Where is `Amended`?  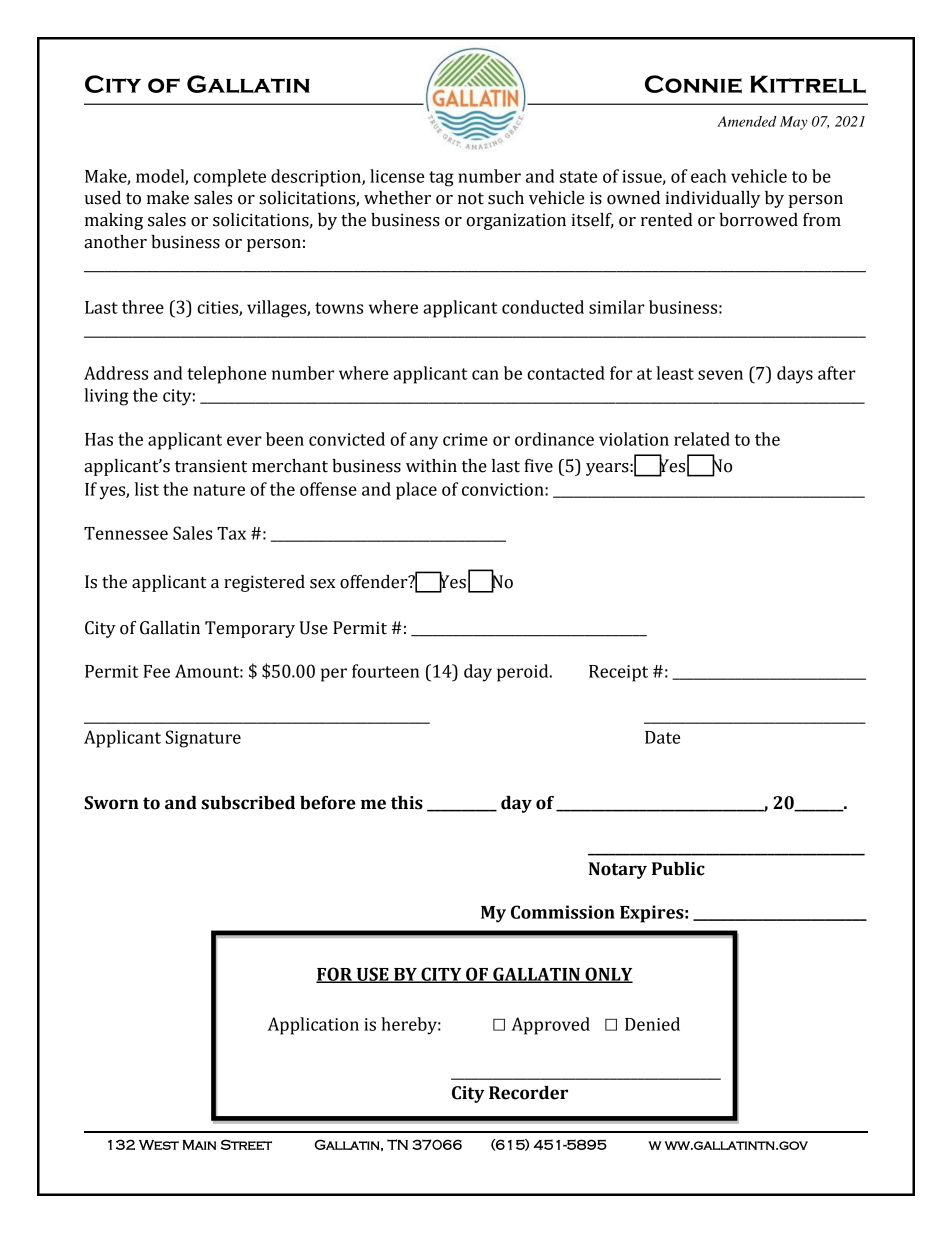
Amended is located at coordinates (747, 121).
